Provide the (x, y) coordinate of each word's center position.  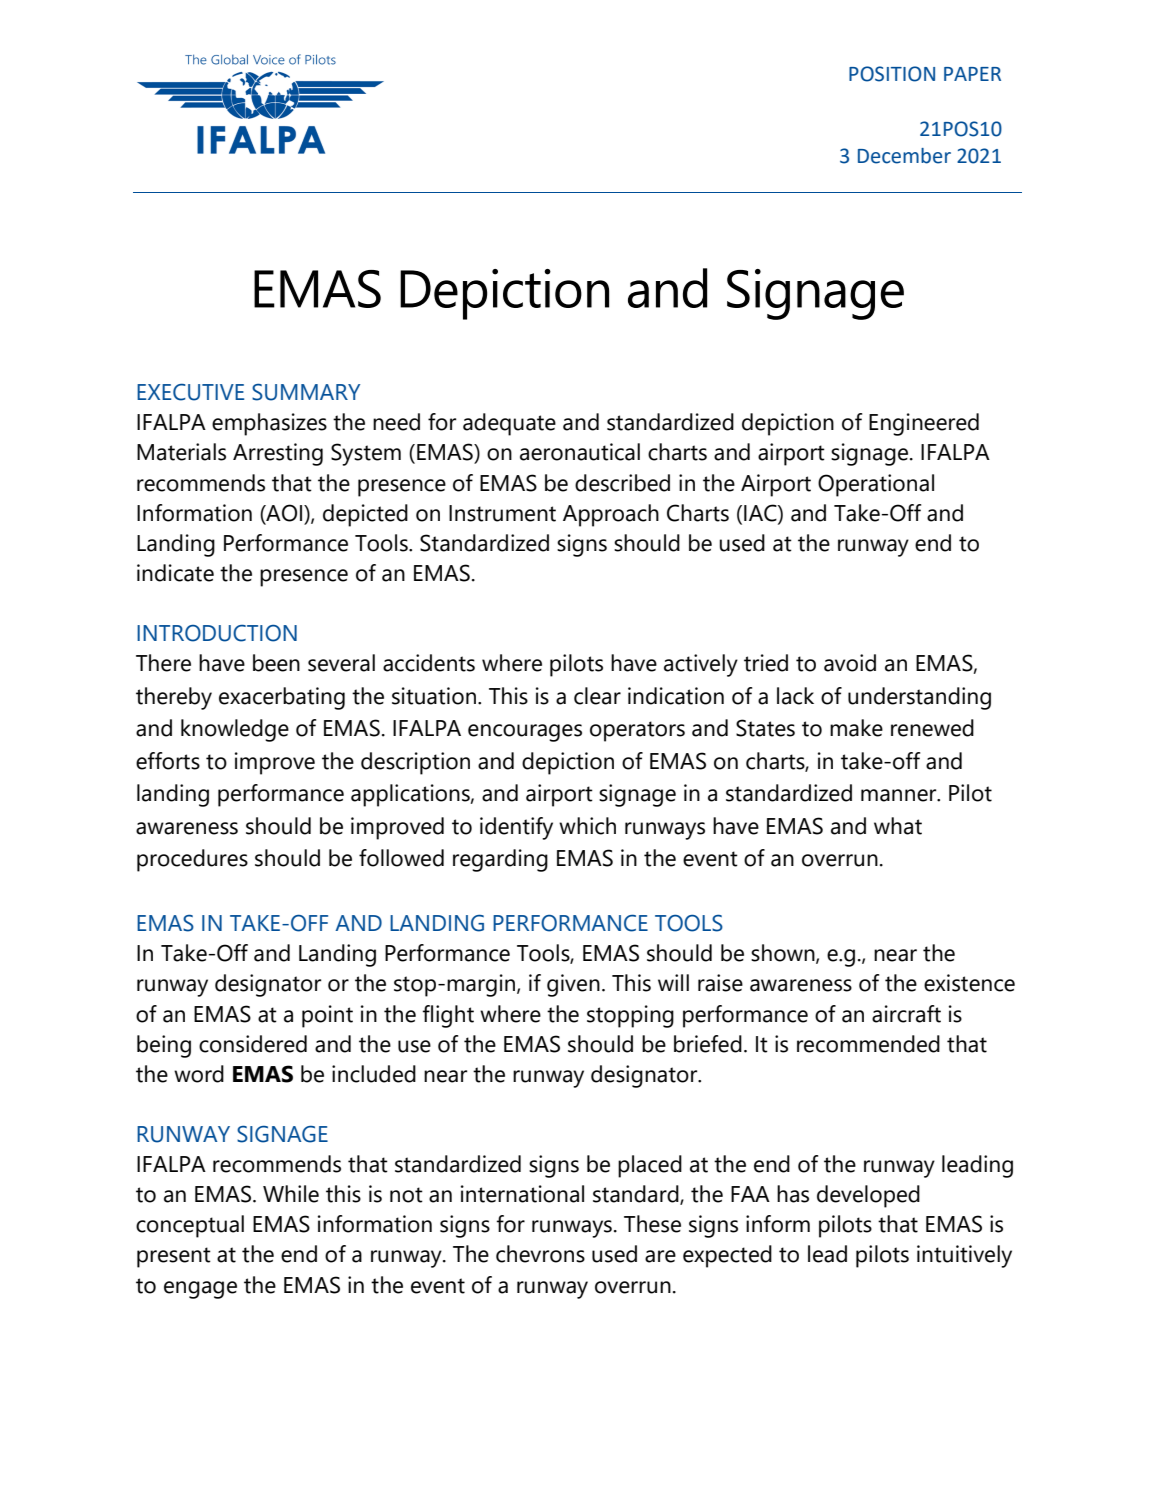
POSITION (892, 74)
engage (200, 1290)
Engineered (924, 424)
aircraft (906, 1014)
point (327, 1016)
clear (597, 696)
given (573, 985)
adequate (509, 424)
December (904, 156)
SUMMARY (306, 392)
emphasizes (269, 424)
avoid (850, 663)
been (276, 663)
